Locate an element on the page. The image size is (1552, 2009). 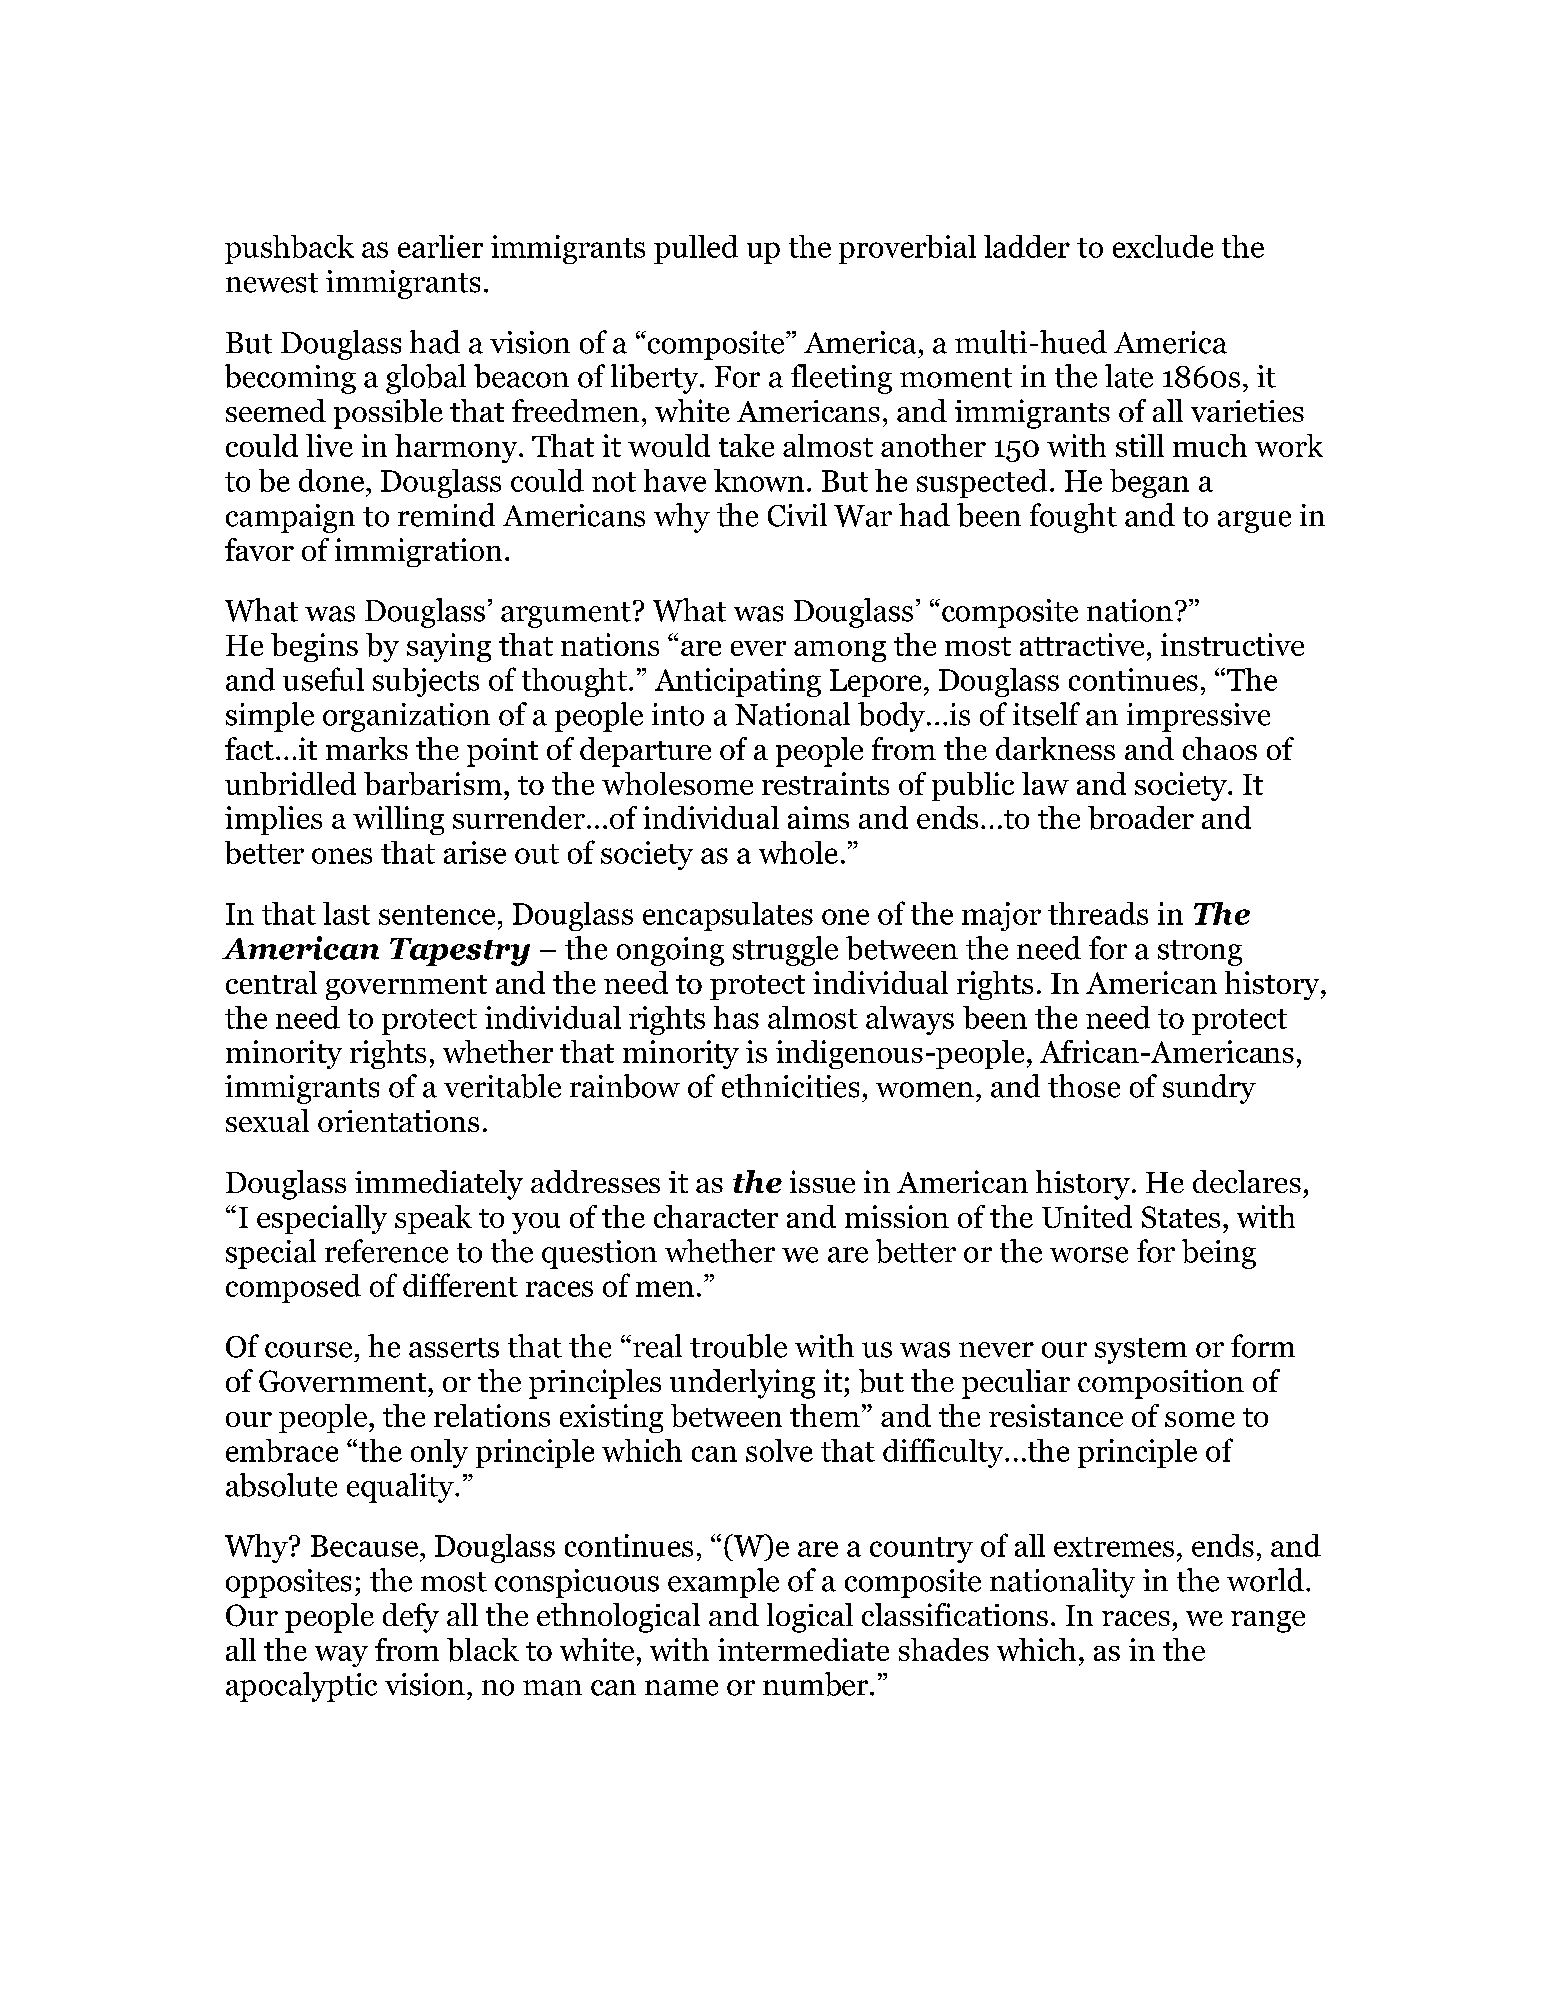
pulled is located at coordinates (696, 249).
